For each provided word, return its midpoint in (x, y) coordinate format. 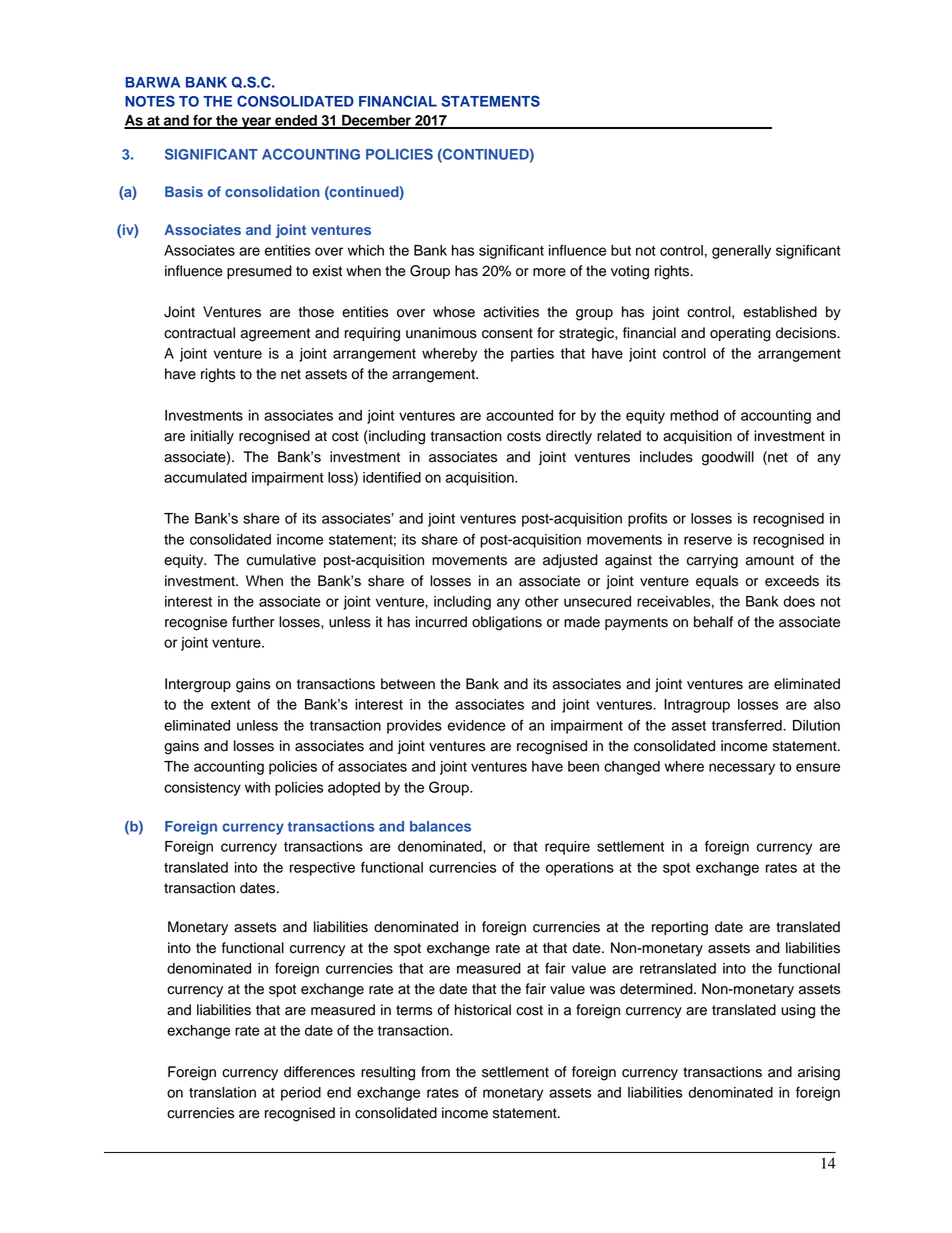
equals (717, 582)
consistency (202, 789)
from (435, 1072)
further (253, 622)
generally (741, 252)
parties (532, 355)
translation (222, 1092)
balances (440, 826)
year (256, 123)
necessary (742, 769)
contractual (199, 333)
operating (740, 334)
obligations (507, 623)
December (376, 121)
